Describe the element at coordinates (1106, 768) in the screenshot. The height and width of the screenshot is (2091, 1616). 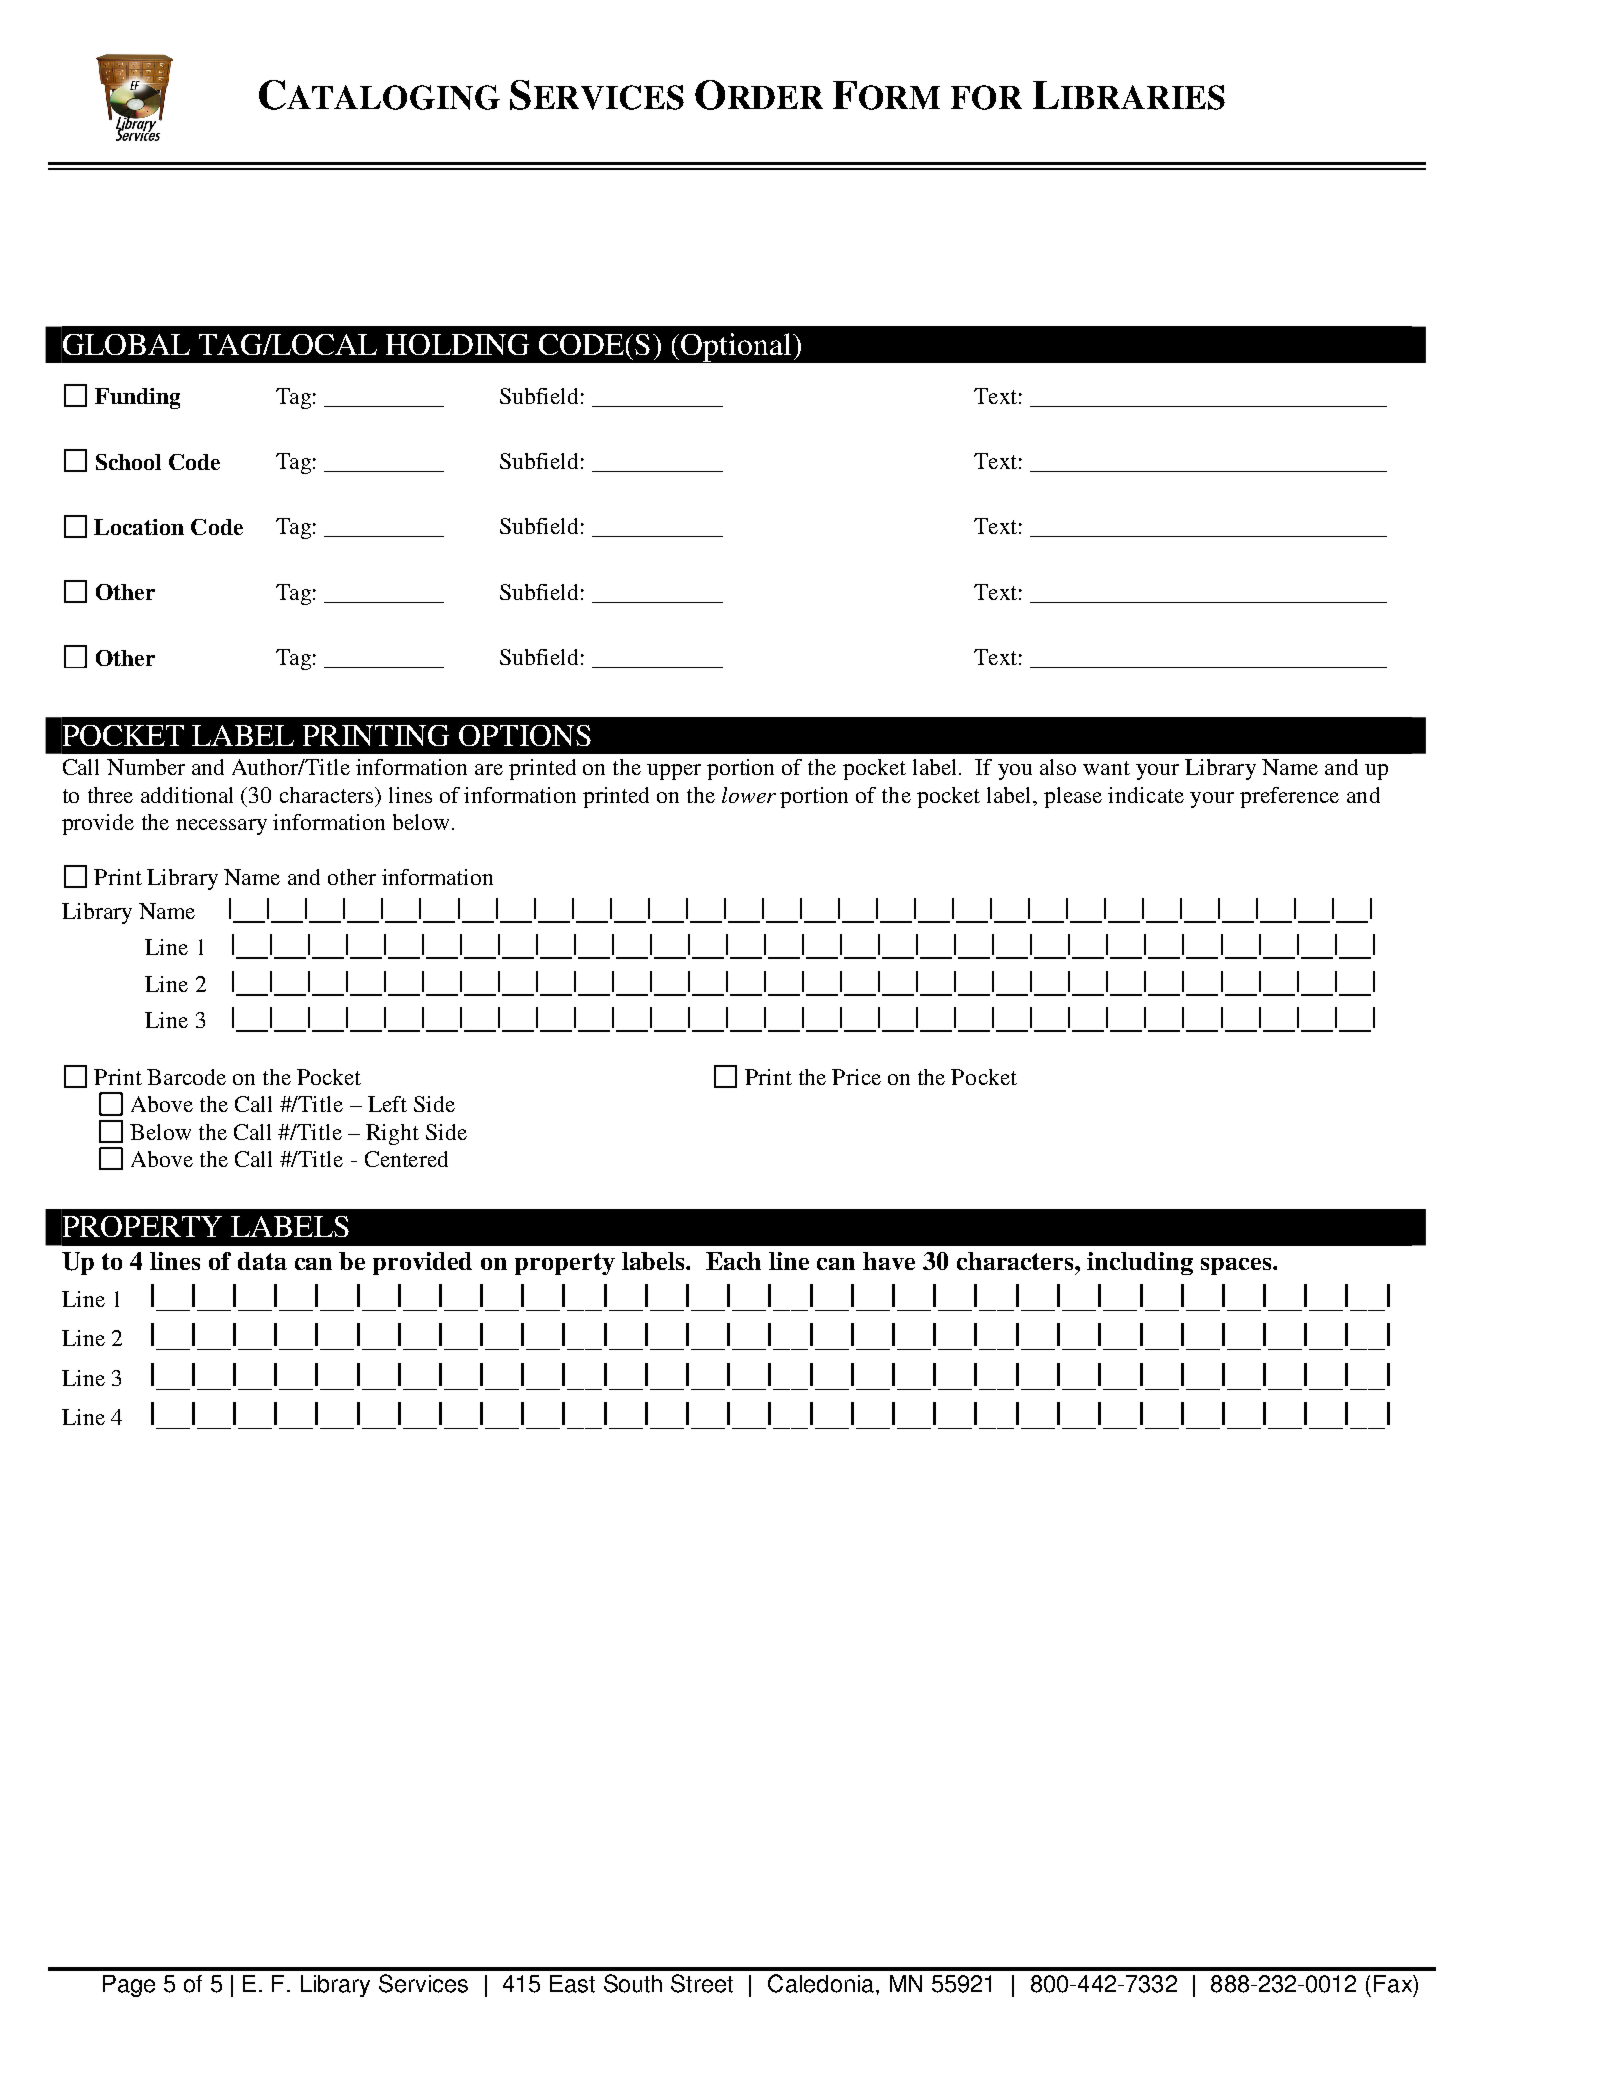
I see `want` at that location.
